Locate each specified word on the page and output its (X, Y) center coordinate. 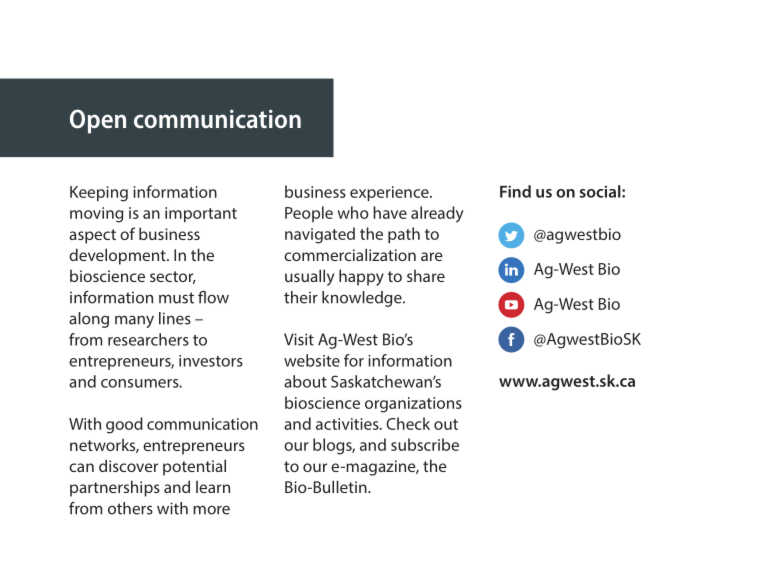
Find (515, 191)
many (134, 321)
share (426, 276)
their (301, 297)
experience (390, 193)
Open (98, 121)
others (130, 508)
